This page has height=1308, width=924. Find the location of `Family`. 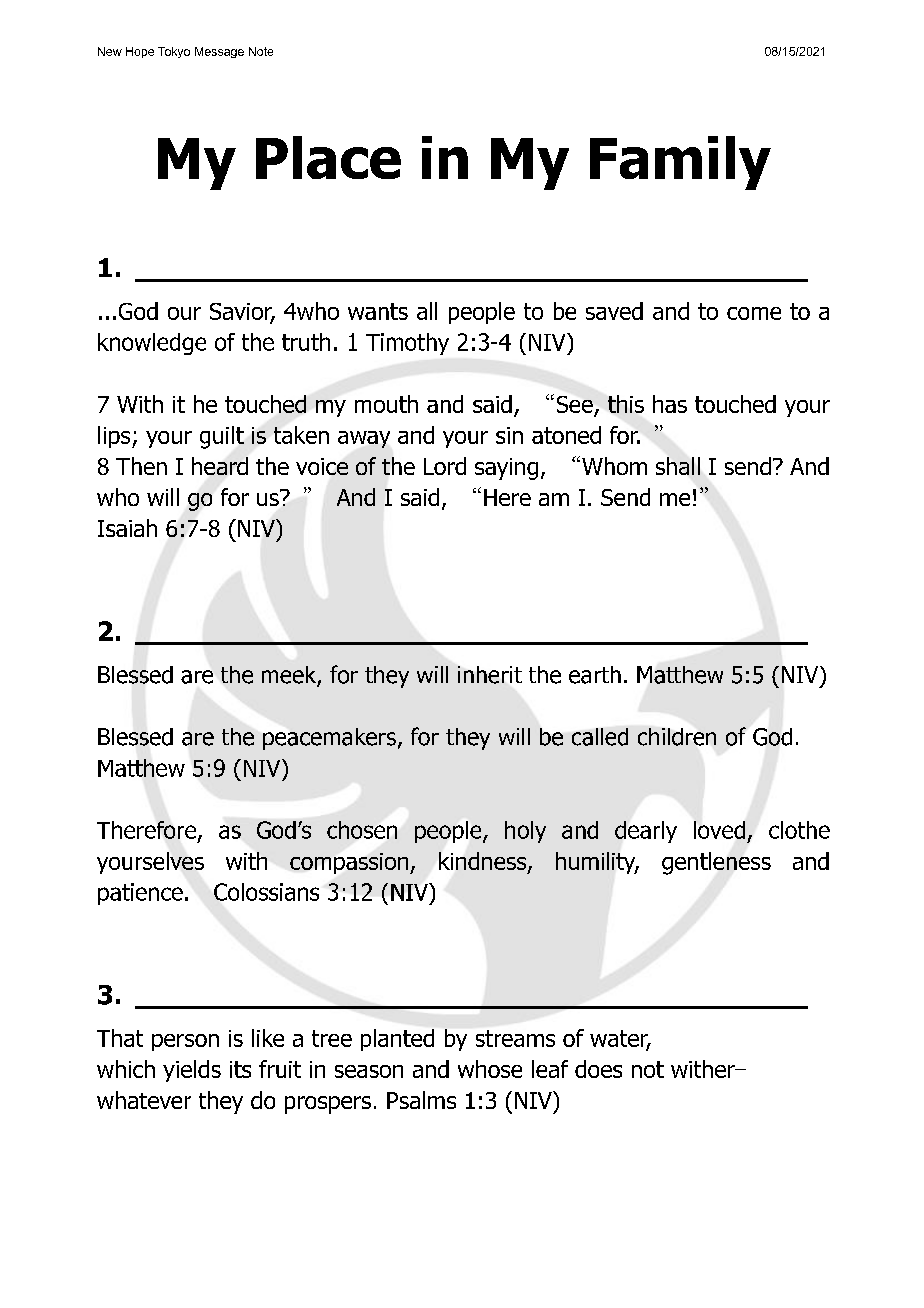

Family is located at coordinates (680, 163).
